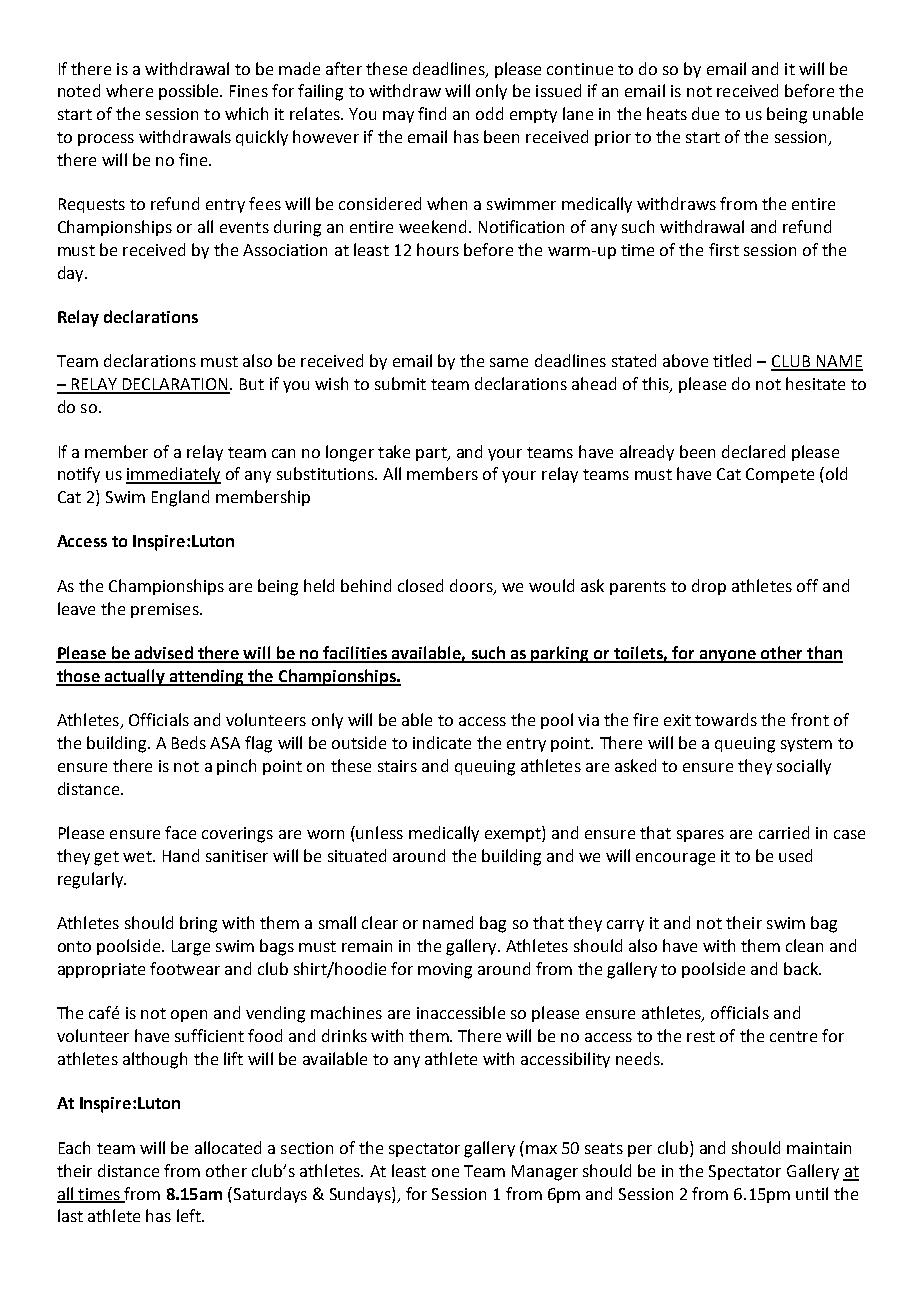 The width and height of the screenshot is (924, 1308). What do you see at coordinates (163, 654) in the screenshot?
I see `advised` at bounding box center [163, 654].
